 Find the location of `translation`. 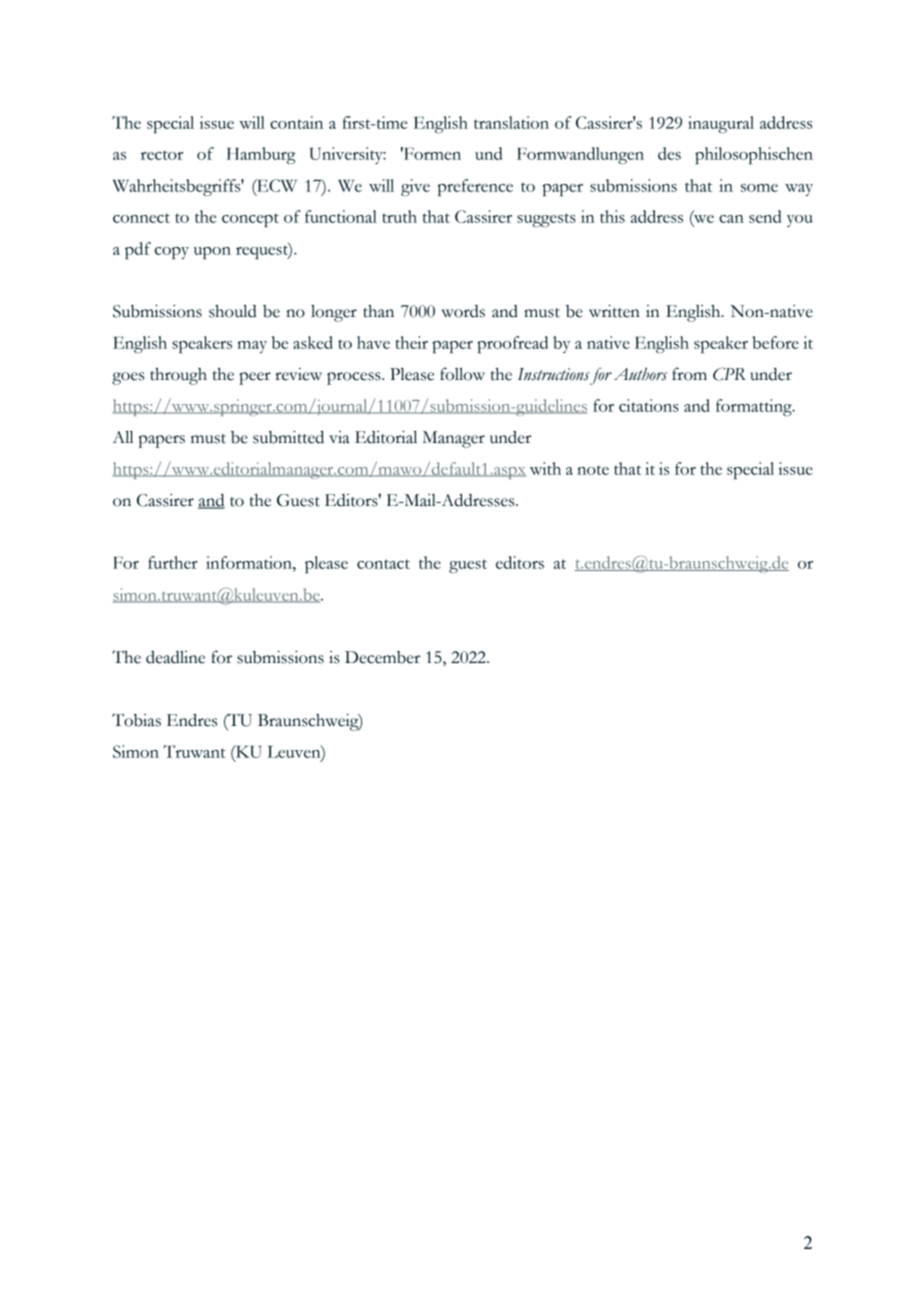

translation is located at coordinates (511, 122).
